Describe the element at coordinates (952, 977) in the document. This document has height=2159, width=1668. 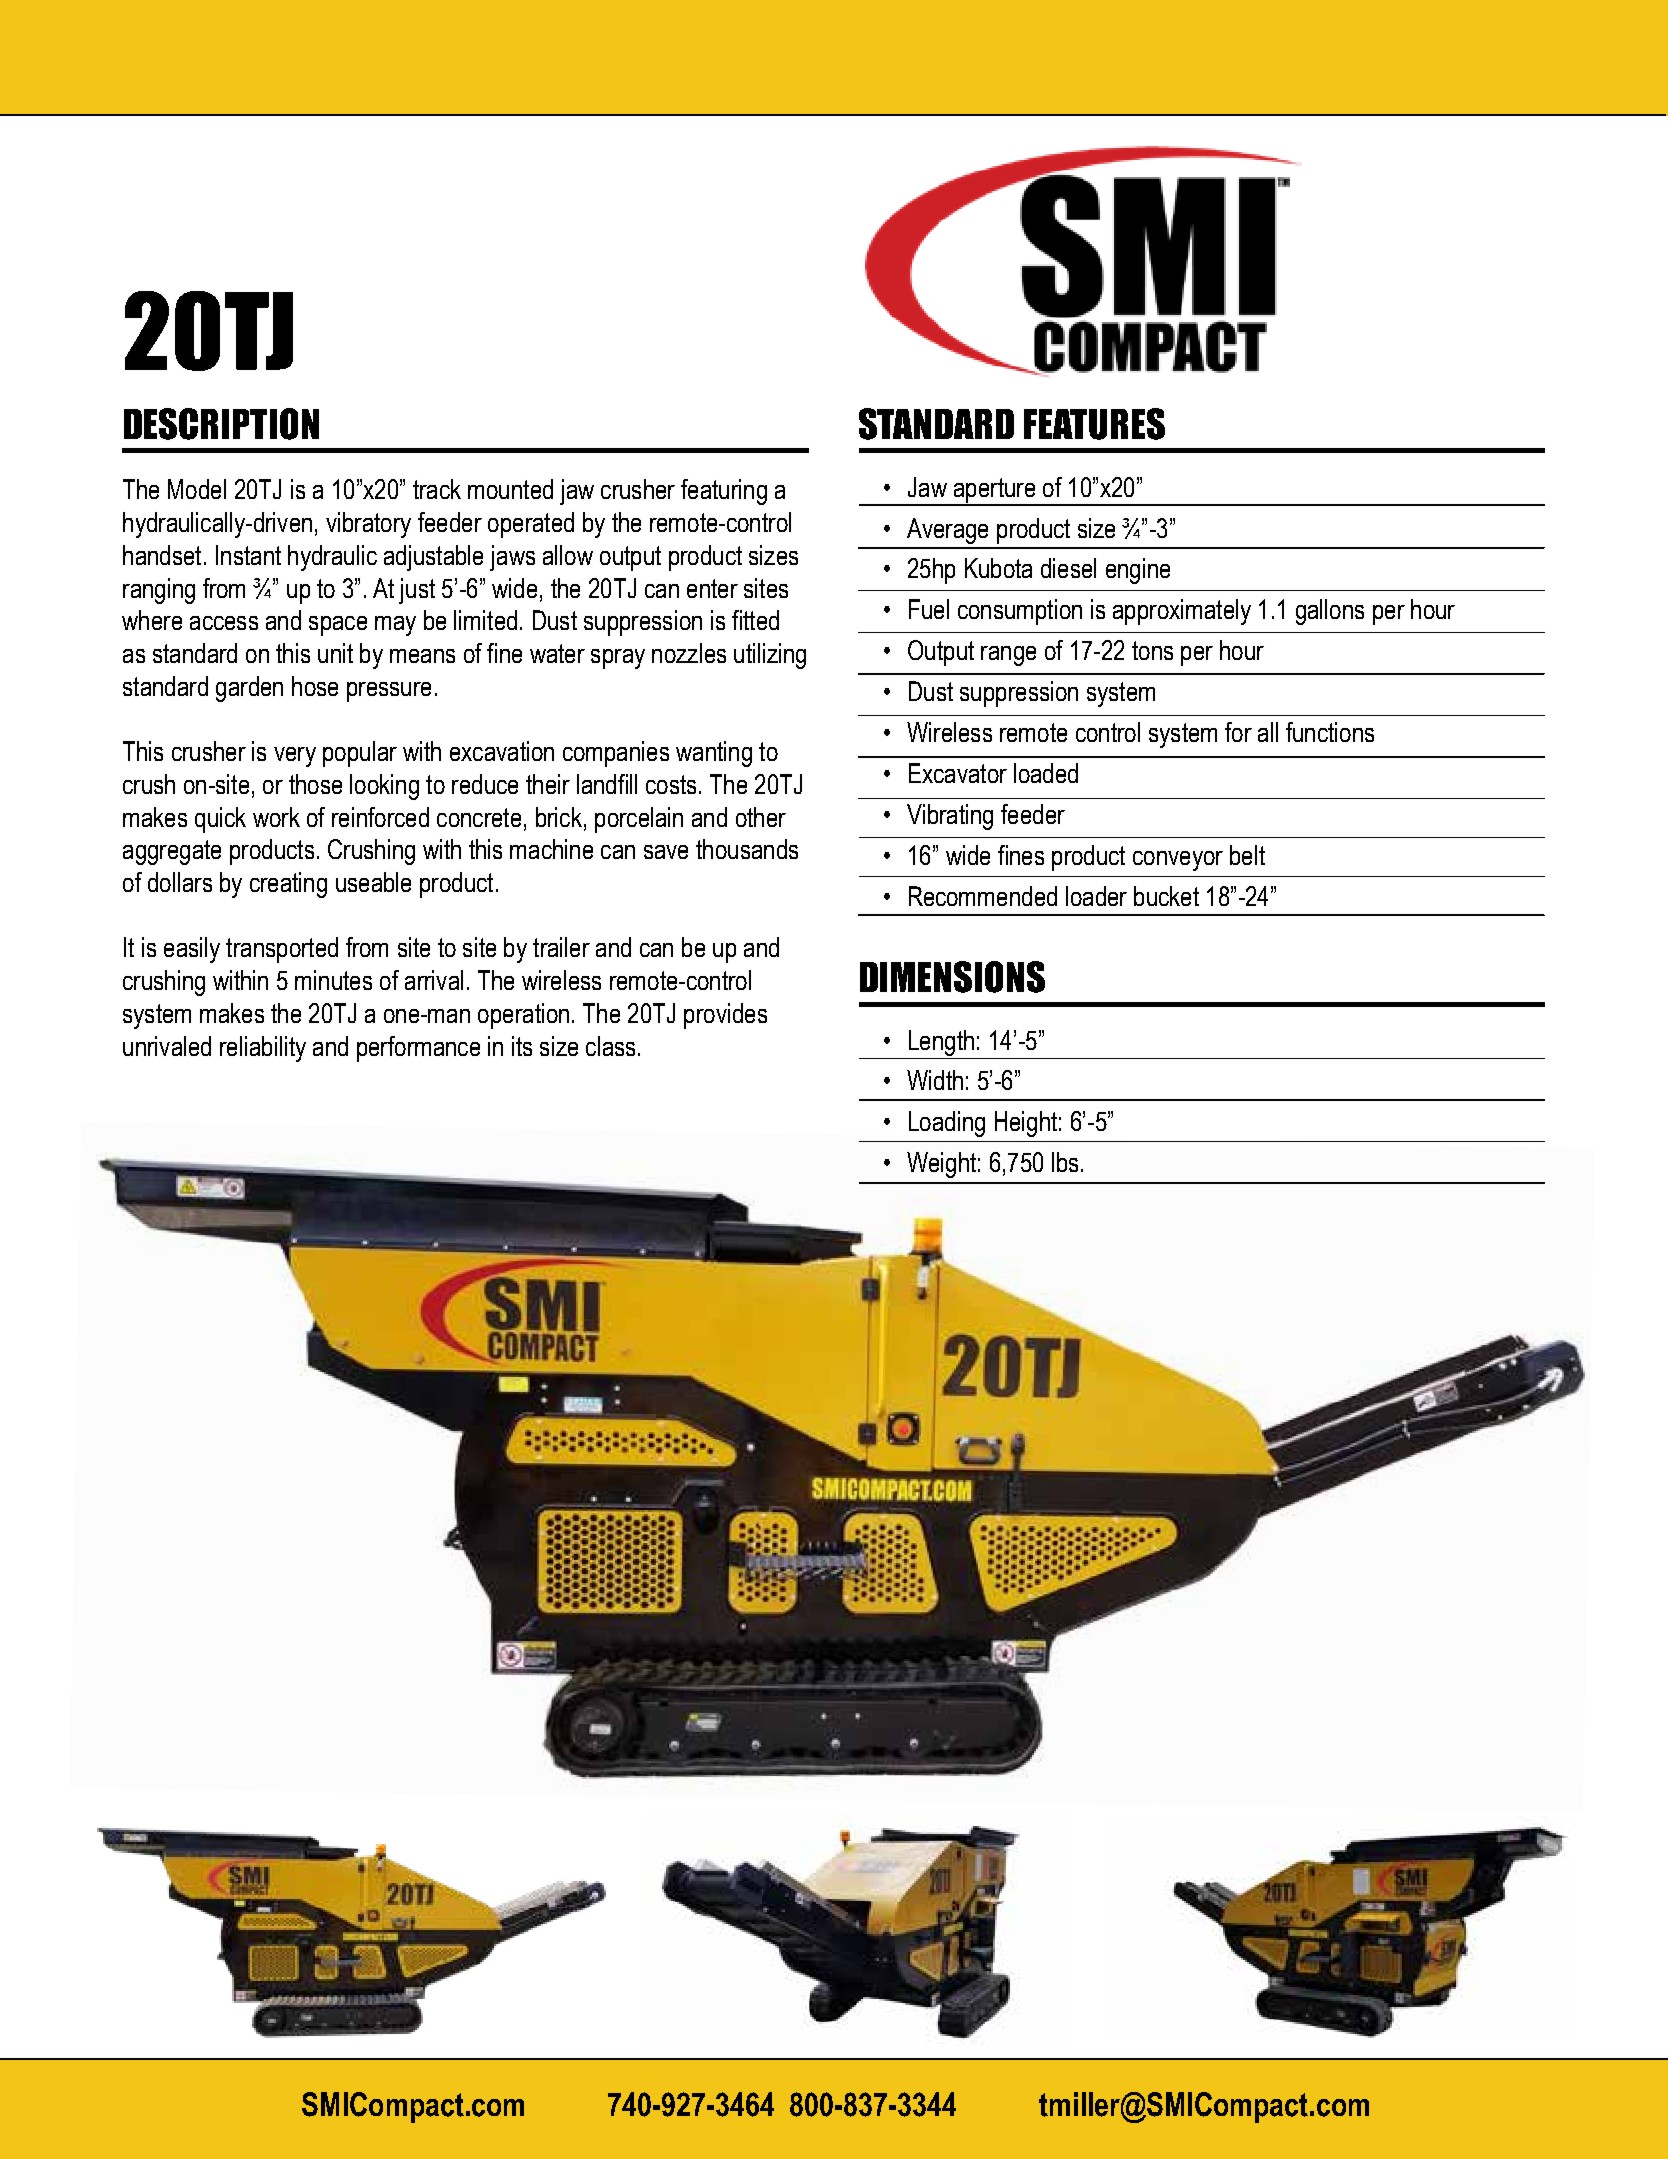
I see `DIMENSIONS` at that location.
